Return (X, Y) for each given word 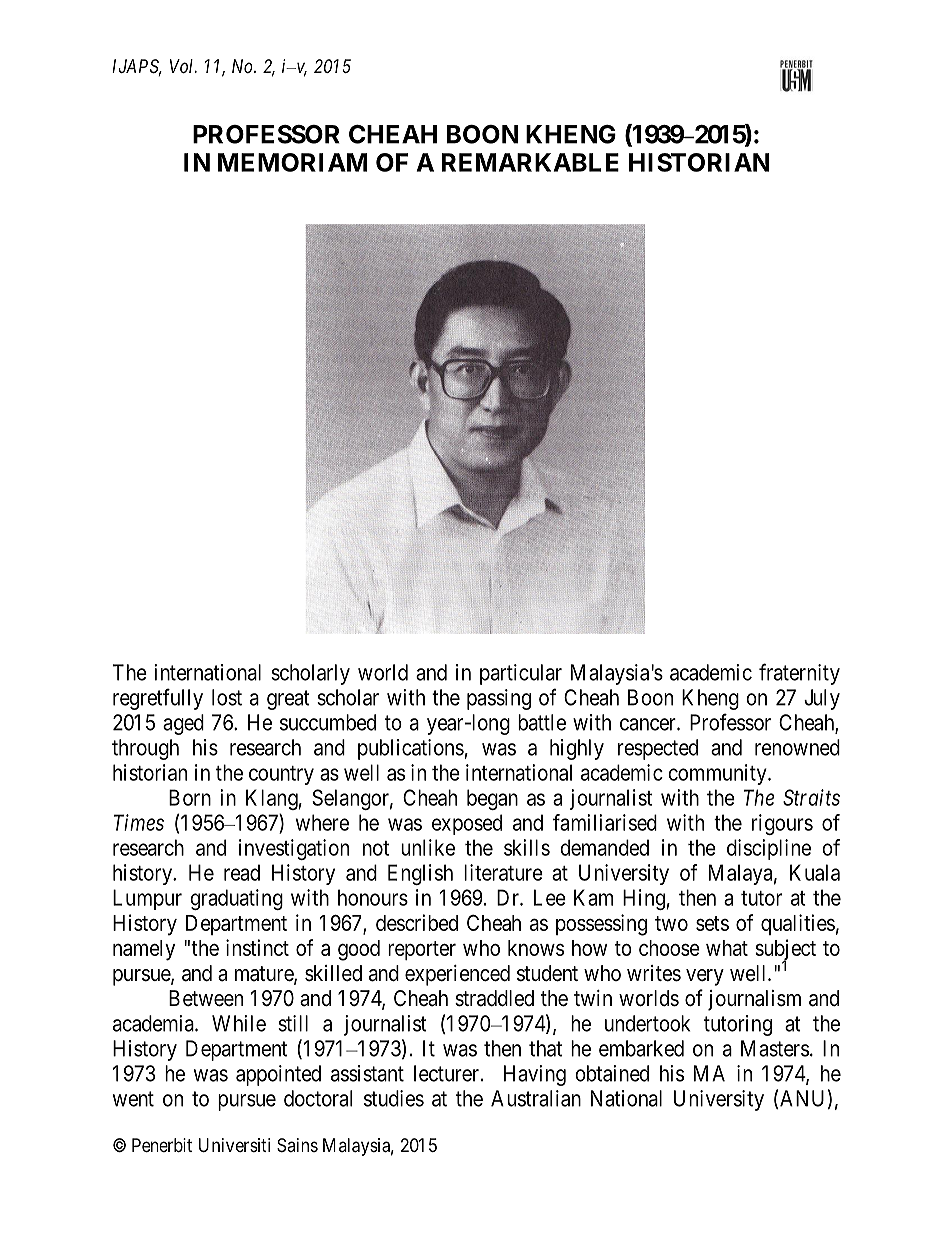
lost (227, 697)
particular (521, 674)
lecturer (446, 1073)
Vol (183, 66)
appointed (278, 1075)
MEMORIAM (292, 162)
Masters (775, 1048)
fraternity (799, 674)
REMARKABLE (530, 162)
